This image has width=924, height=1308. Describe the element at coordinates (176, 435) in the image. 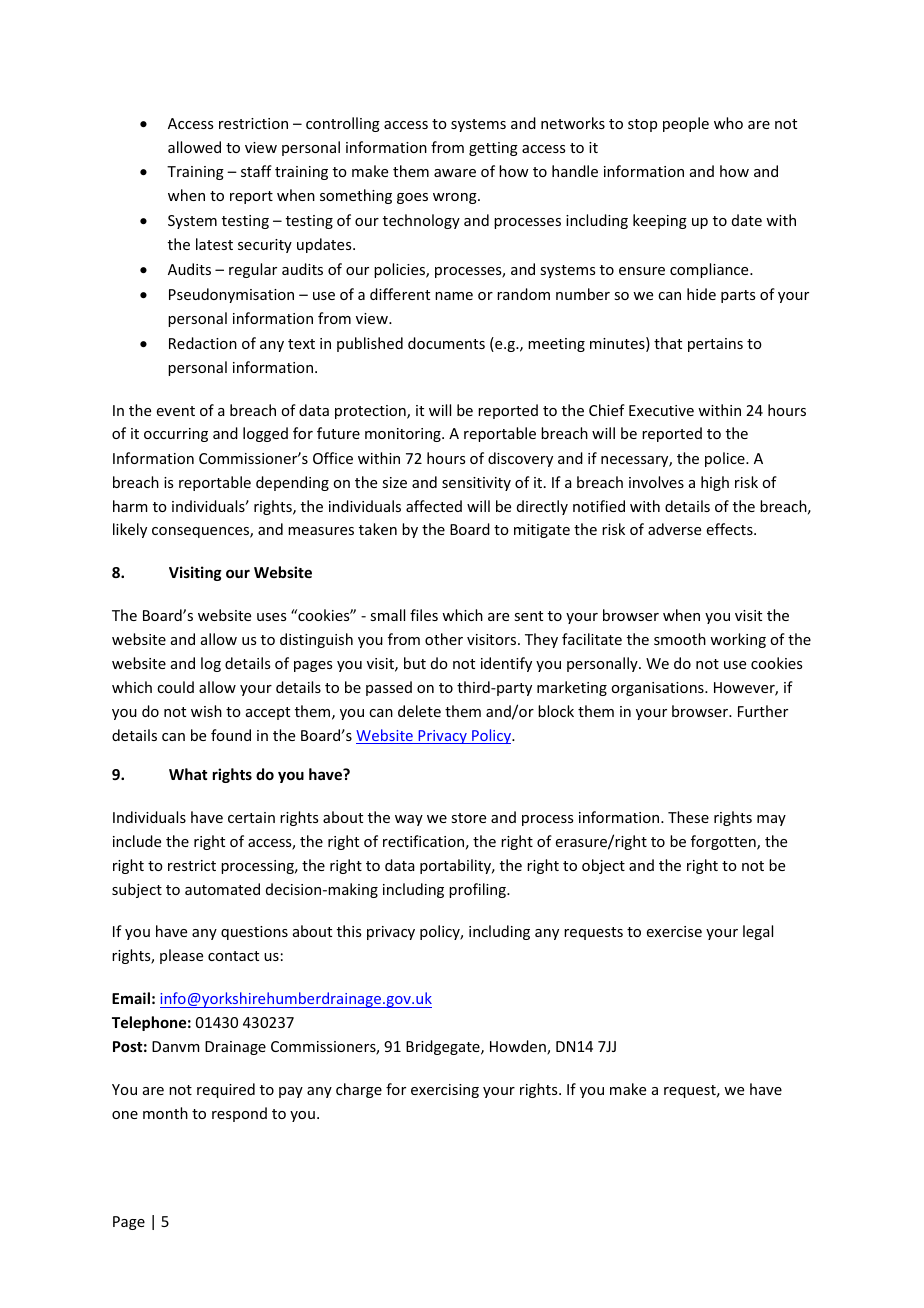

I see `occurring` at that location.
